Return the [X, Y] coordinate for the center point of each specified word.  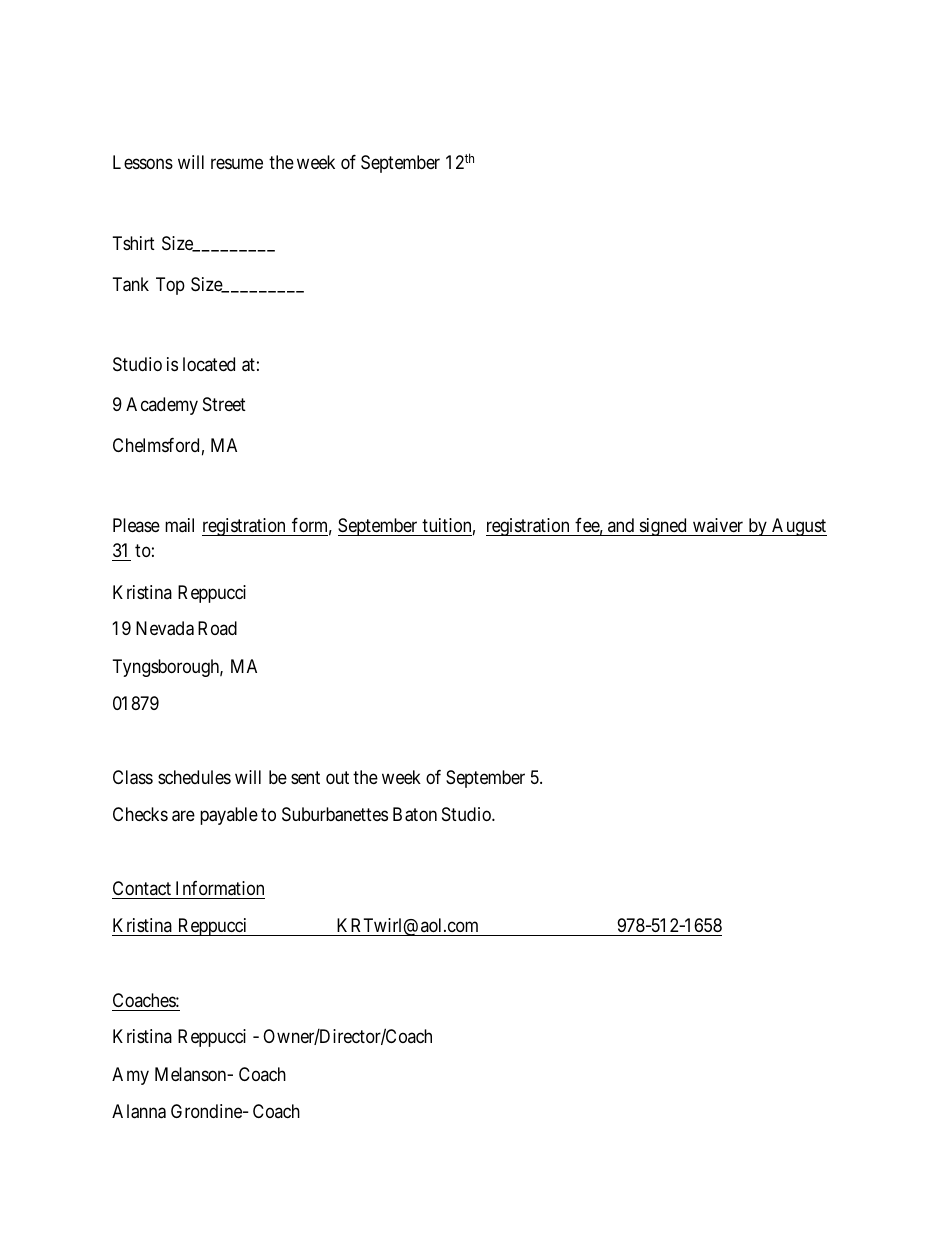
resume [237, 163]
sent [305, 777]
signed [663, 527]
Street [224, 404]
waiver [718, 527]
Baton [415, 814]
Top [170, 286]
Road [217, 628]
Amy [130, 1076]
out [337, 777]
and [621, 527]
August [798, 527]
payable [229, 816]
